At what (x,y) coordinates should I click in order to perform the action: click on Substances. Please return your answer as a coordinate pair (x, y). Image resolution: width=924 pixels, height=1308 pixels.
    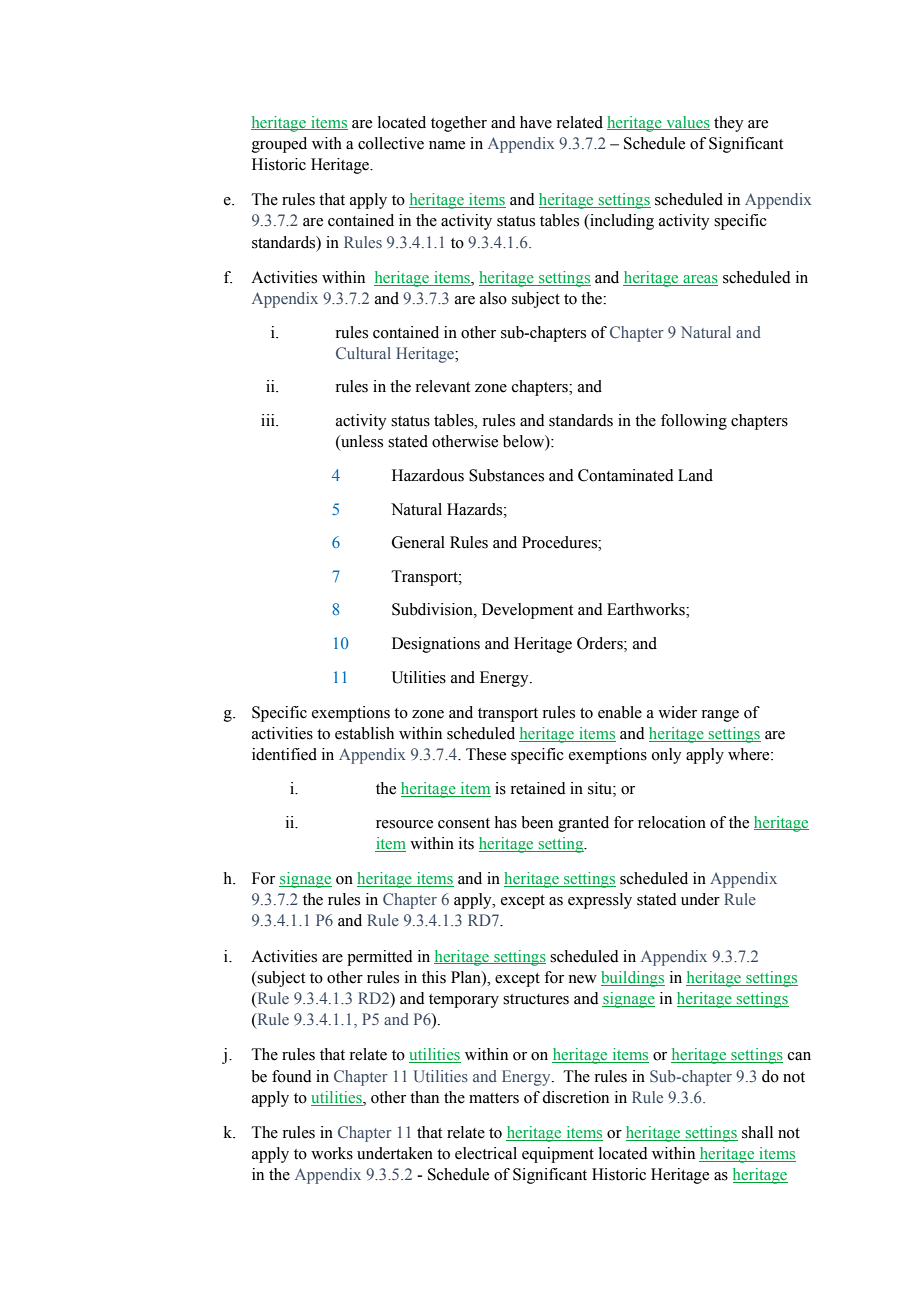
    Looking at the image, I should click on (506, 475).
